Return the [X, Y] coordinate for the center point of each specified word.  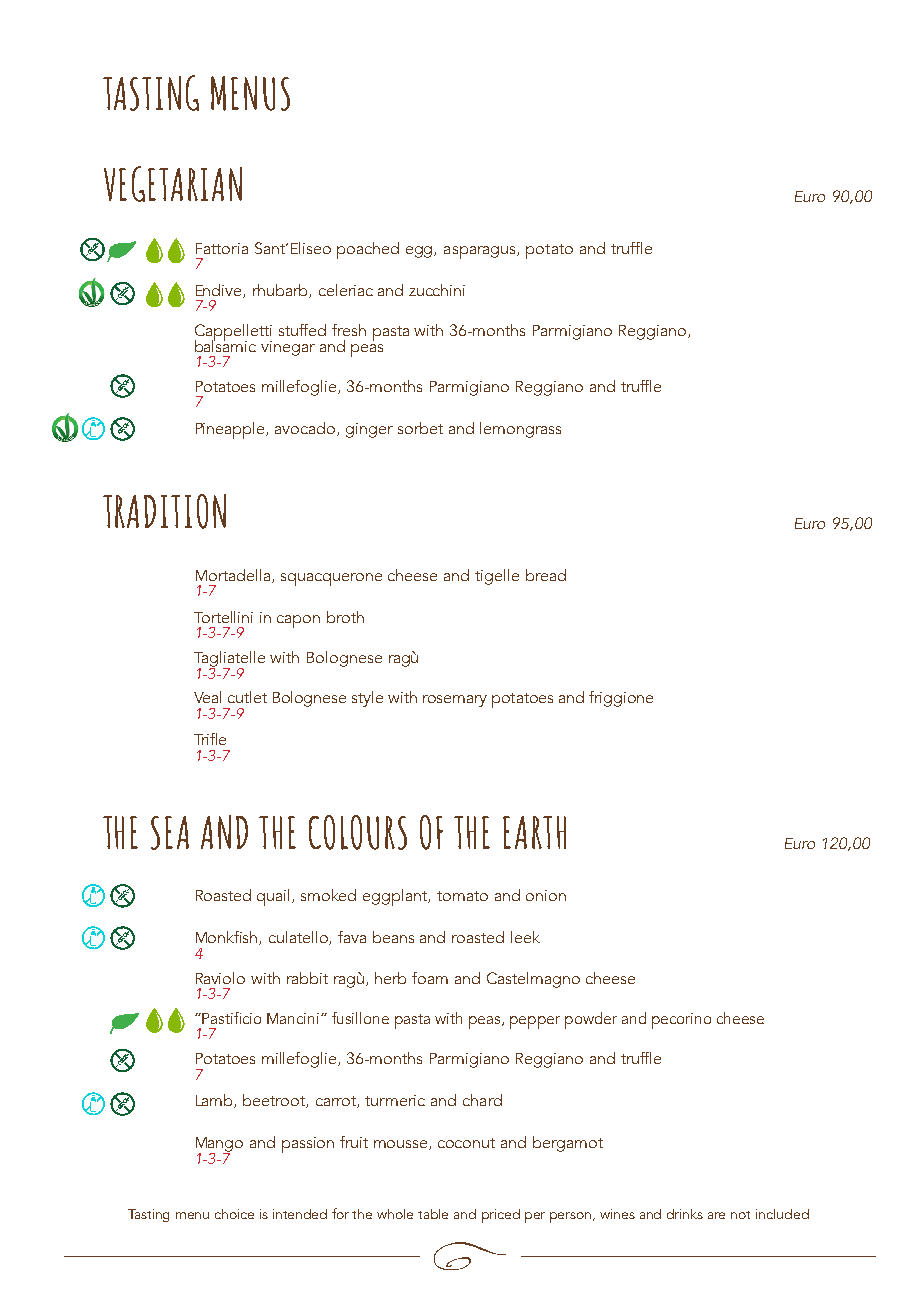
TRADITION [164, 511]
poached [368, 250]
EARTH [534, 832]
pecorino [681, 1021]
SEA [170, 833]
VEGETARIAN [173, 184]
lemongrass [520, 430]
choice [234, 1214]
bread [546, 575]
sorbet [420, 428]
